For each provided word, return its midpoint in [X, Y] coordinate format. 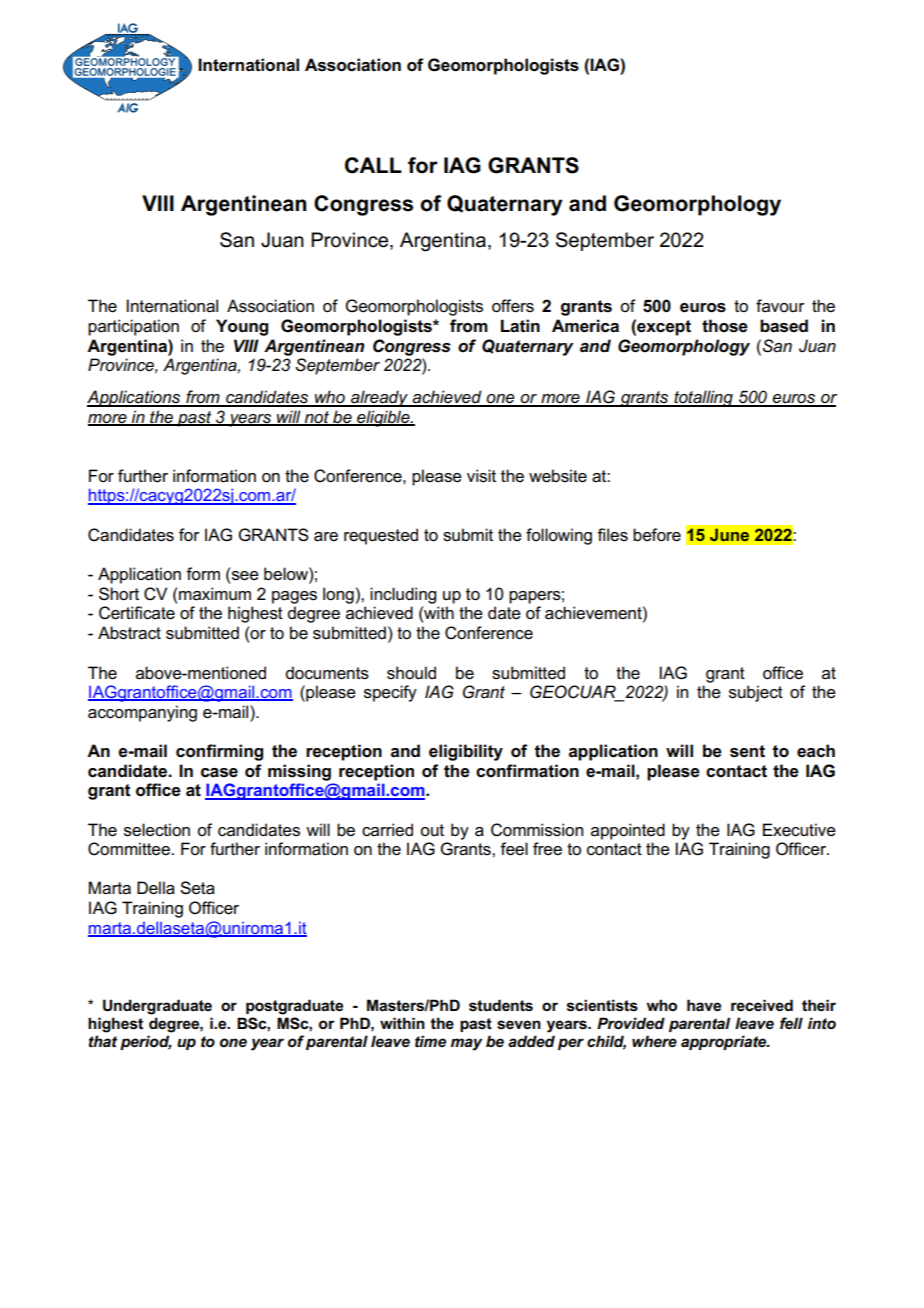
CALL [373, 165]
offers [513, 306]
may [466, 1044]
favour [780, 305]
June [730, 535]
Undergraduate [157, 1007]
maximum [215, 594]
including [403, 595]
